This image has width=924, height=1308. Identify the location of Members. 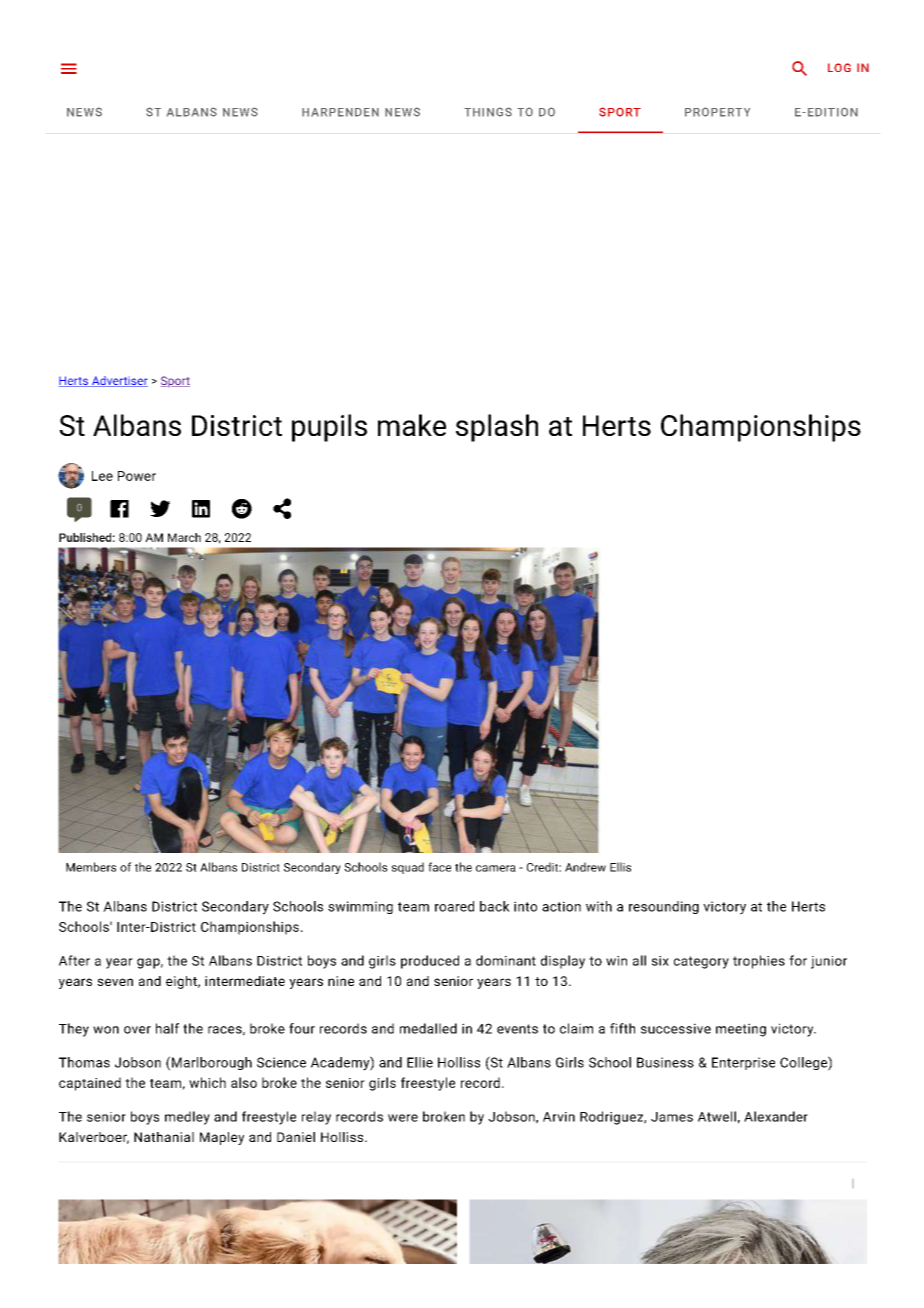
(91, 867).
